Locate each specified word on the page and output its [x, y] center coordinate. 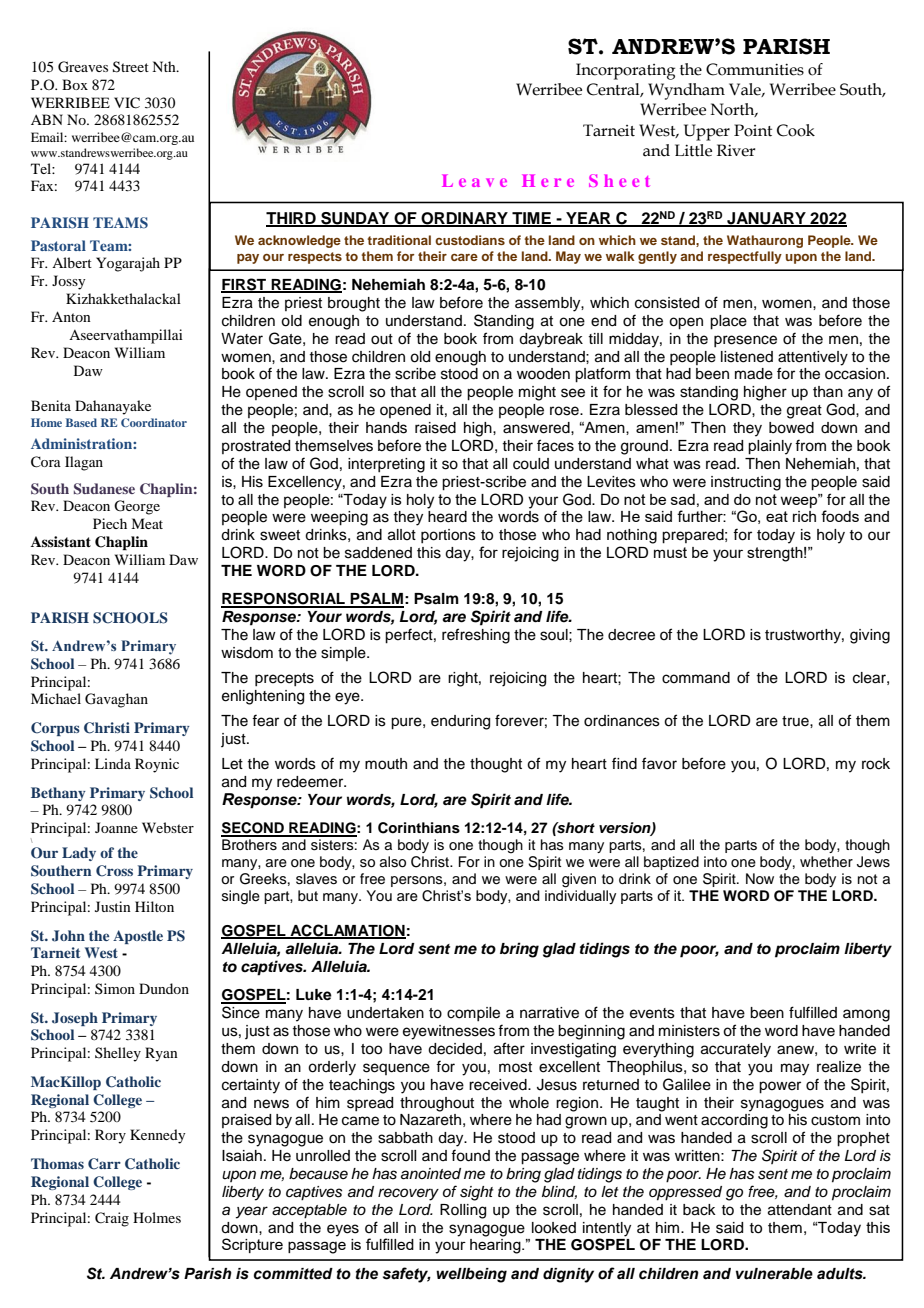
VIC [127, 103]
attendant [800, 1210]
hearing [496, 1245]
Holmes [157, 1217]
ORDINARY [464, 219]
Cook [796, 130]
